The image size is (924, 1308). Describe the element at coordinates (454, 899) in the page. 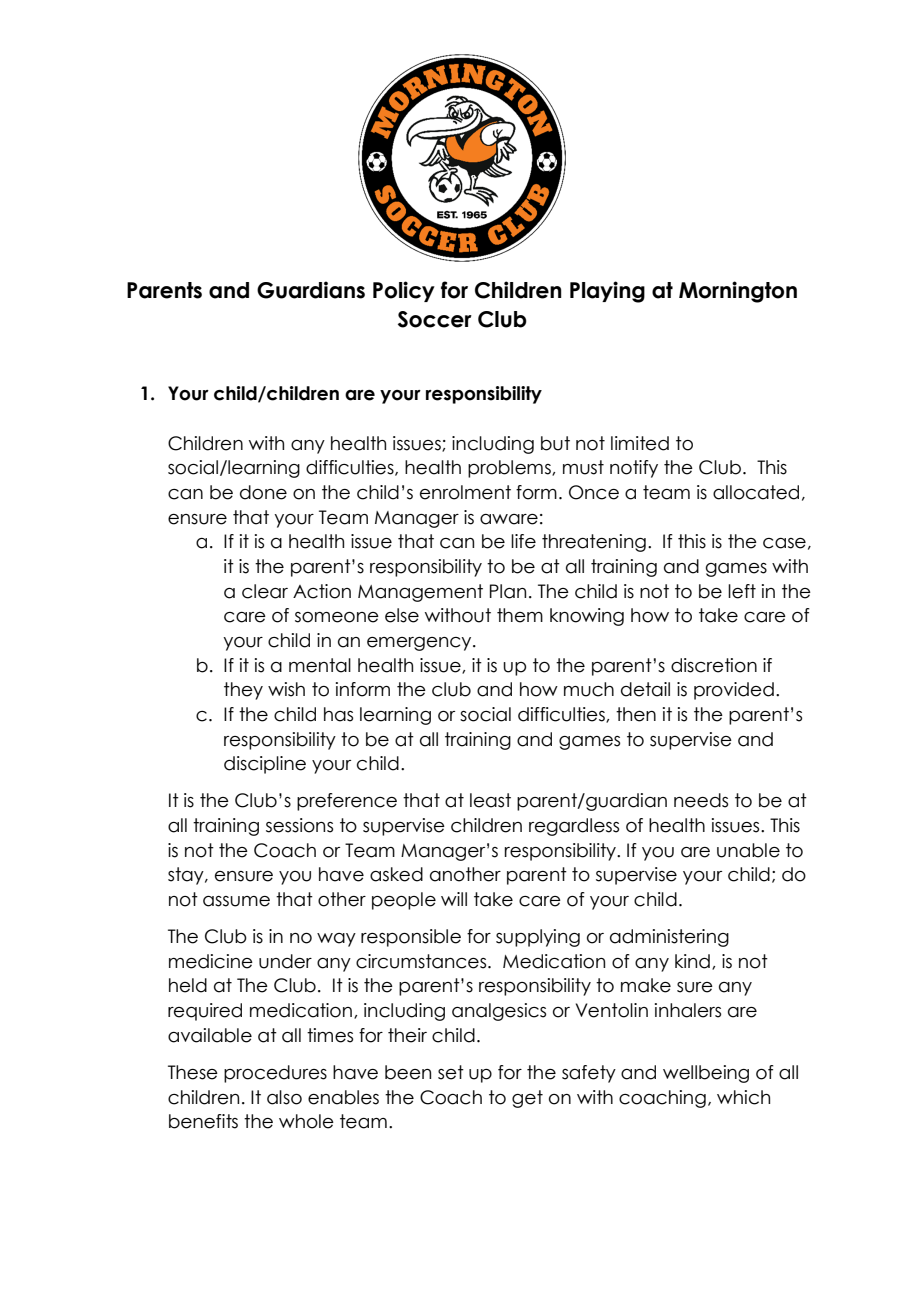

I see `will` at that location.
